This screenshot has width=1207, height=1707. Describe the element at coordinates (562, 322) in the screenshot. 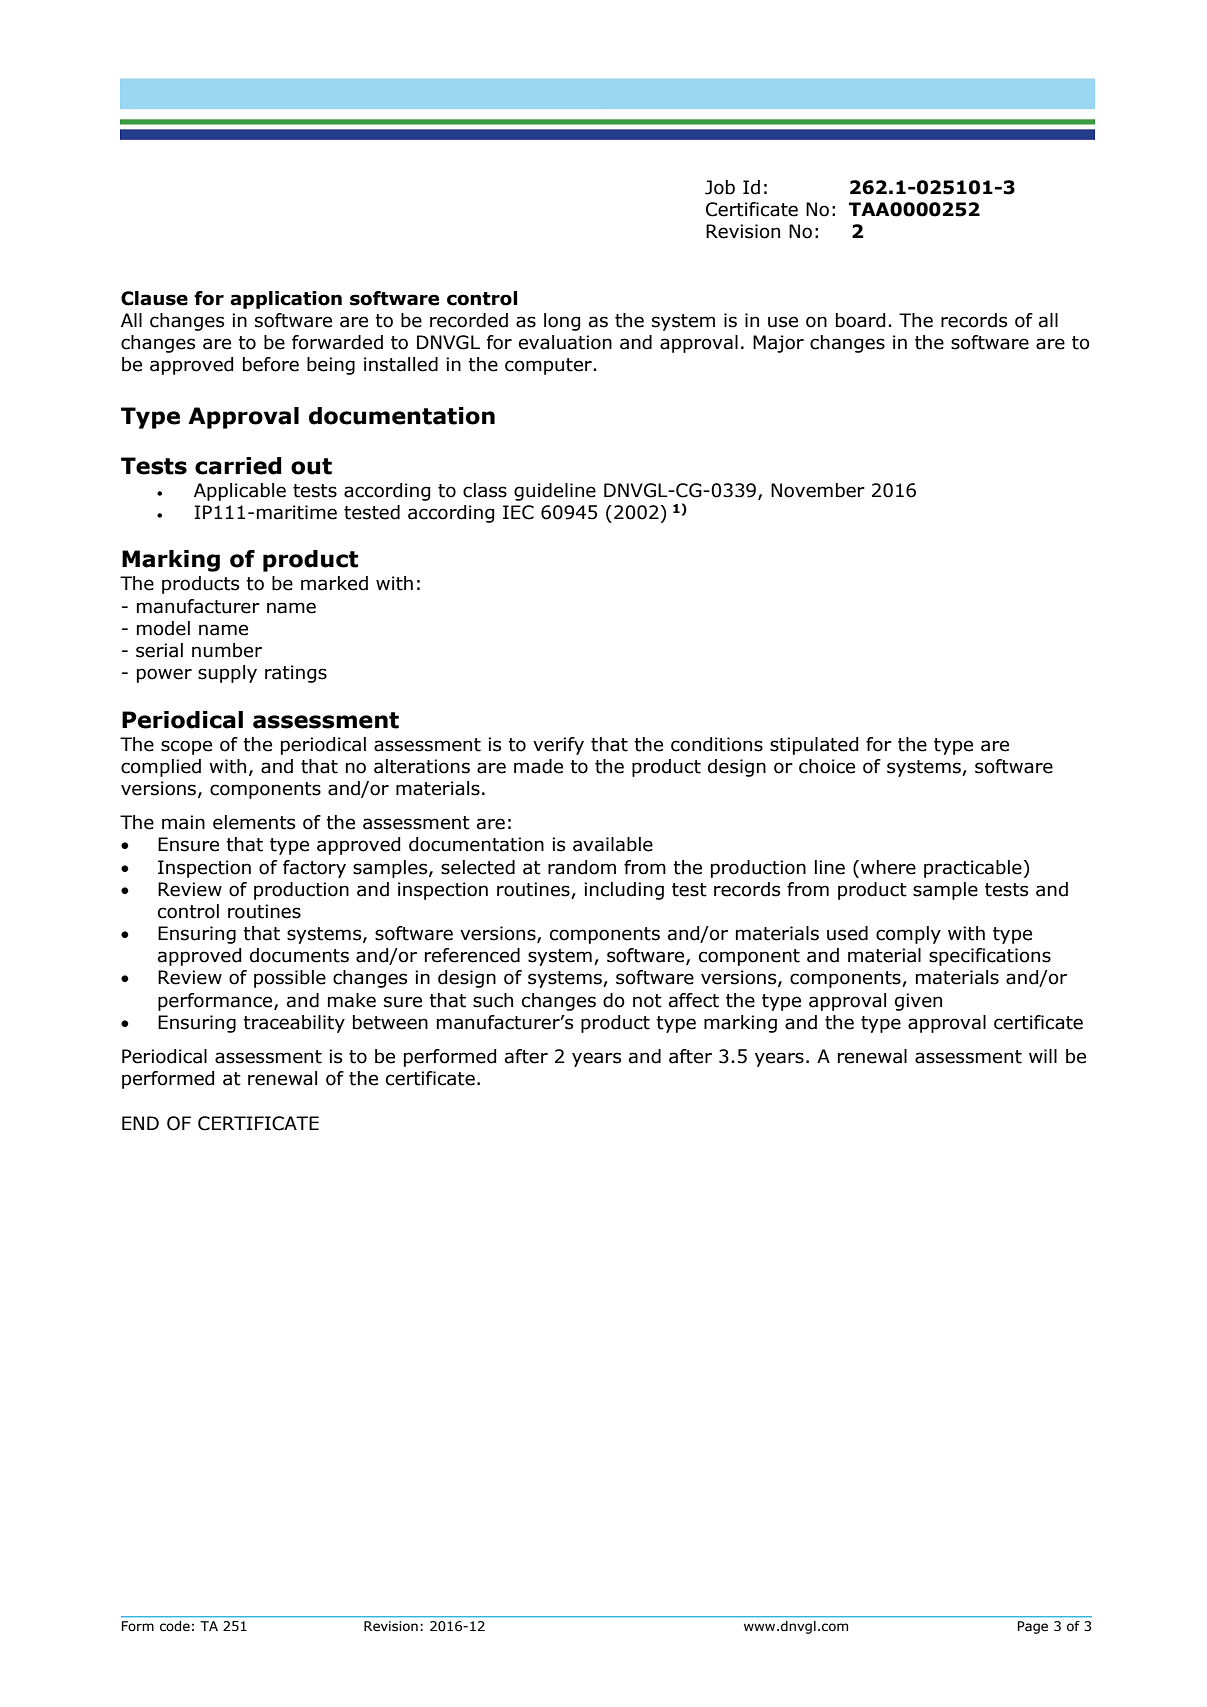

I see `long` at that location.
